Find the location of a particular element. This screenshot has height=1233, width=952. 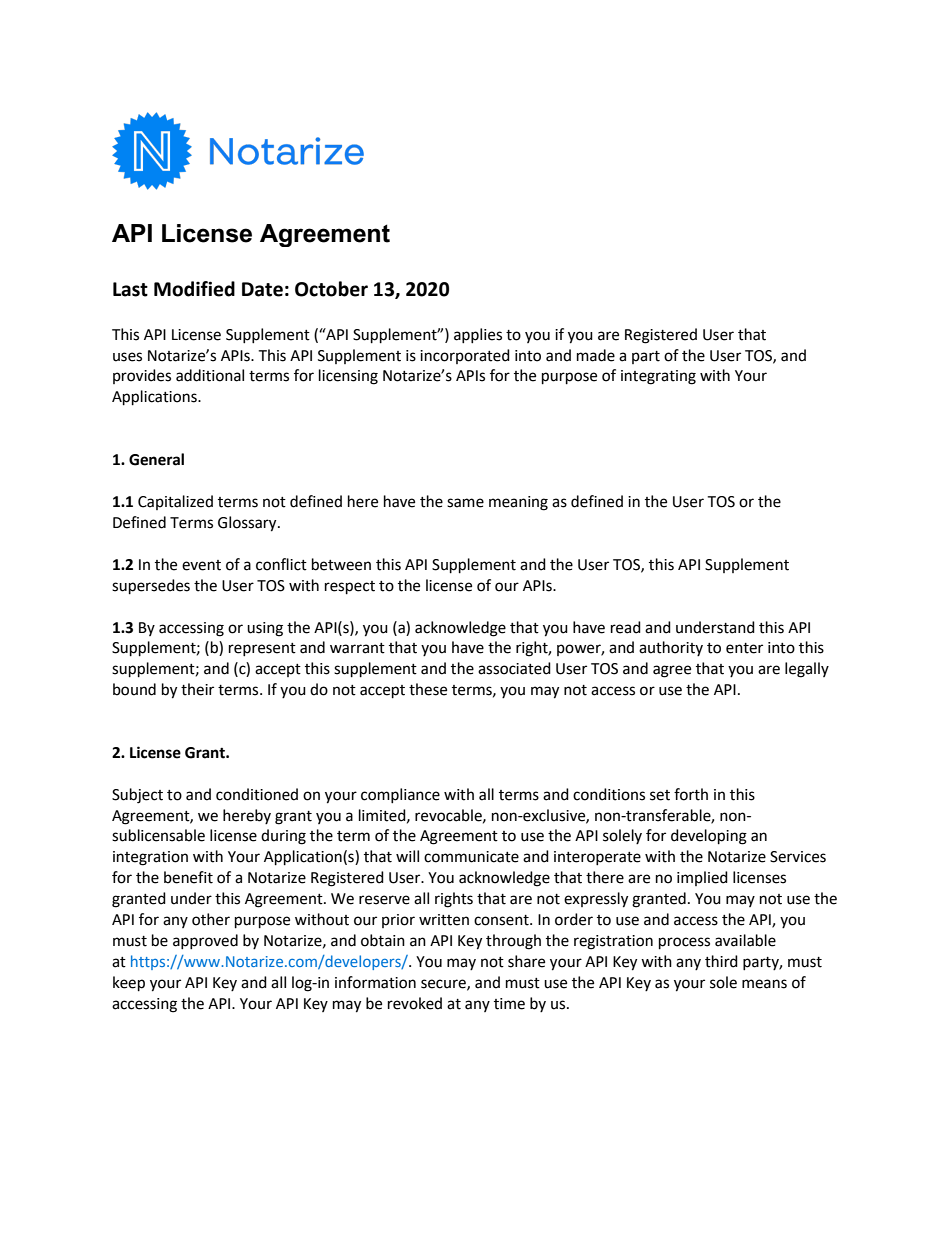

conditioned is located at coordinates (257, 794).
